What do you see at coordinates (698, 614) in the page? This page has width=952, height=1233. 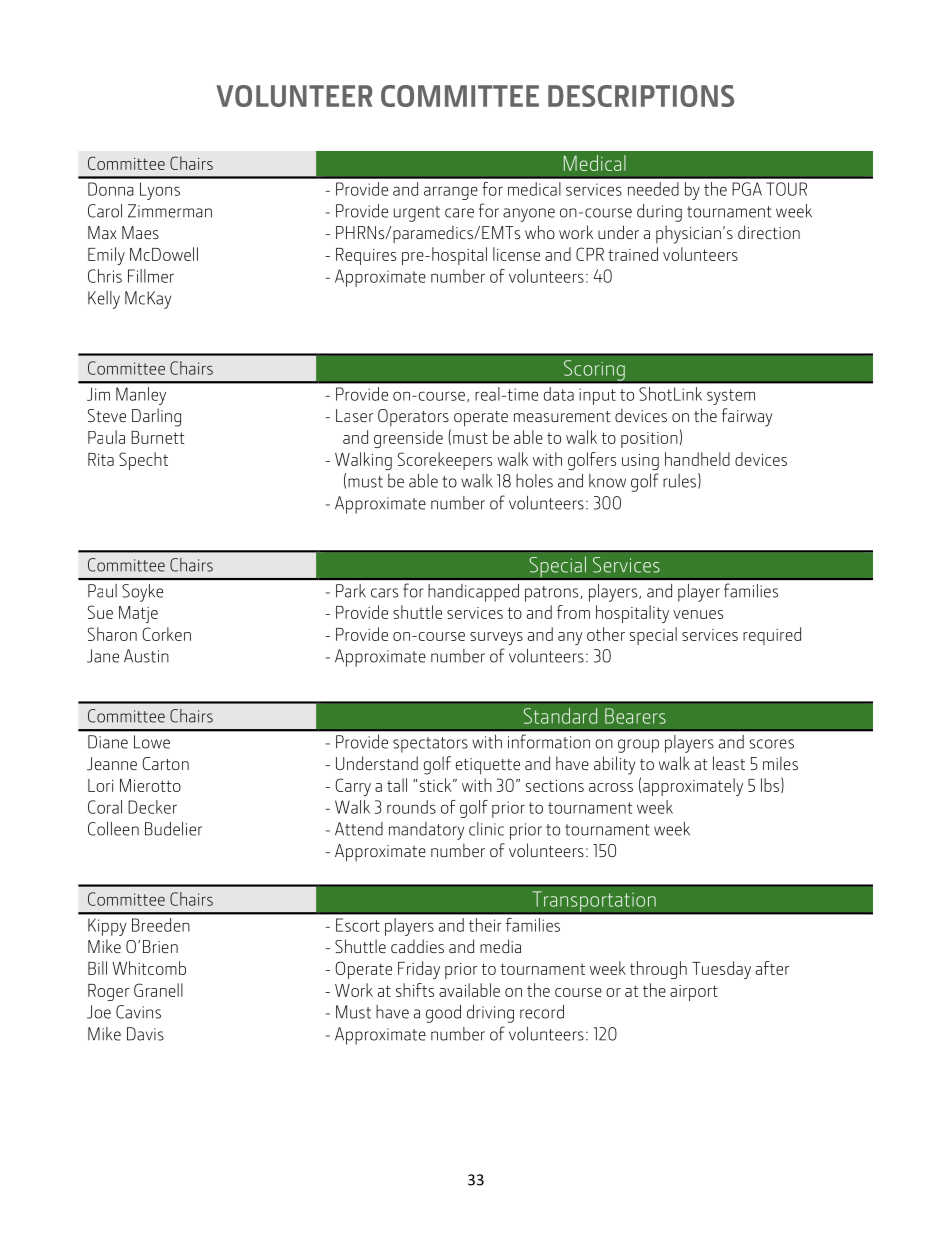 I see `venues` at bounding box center [698, 614].
